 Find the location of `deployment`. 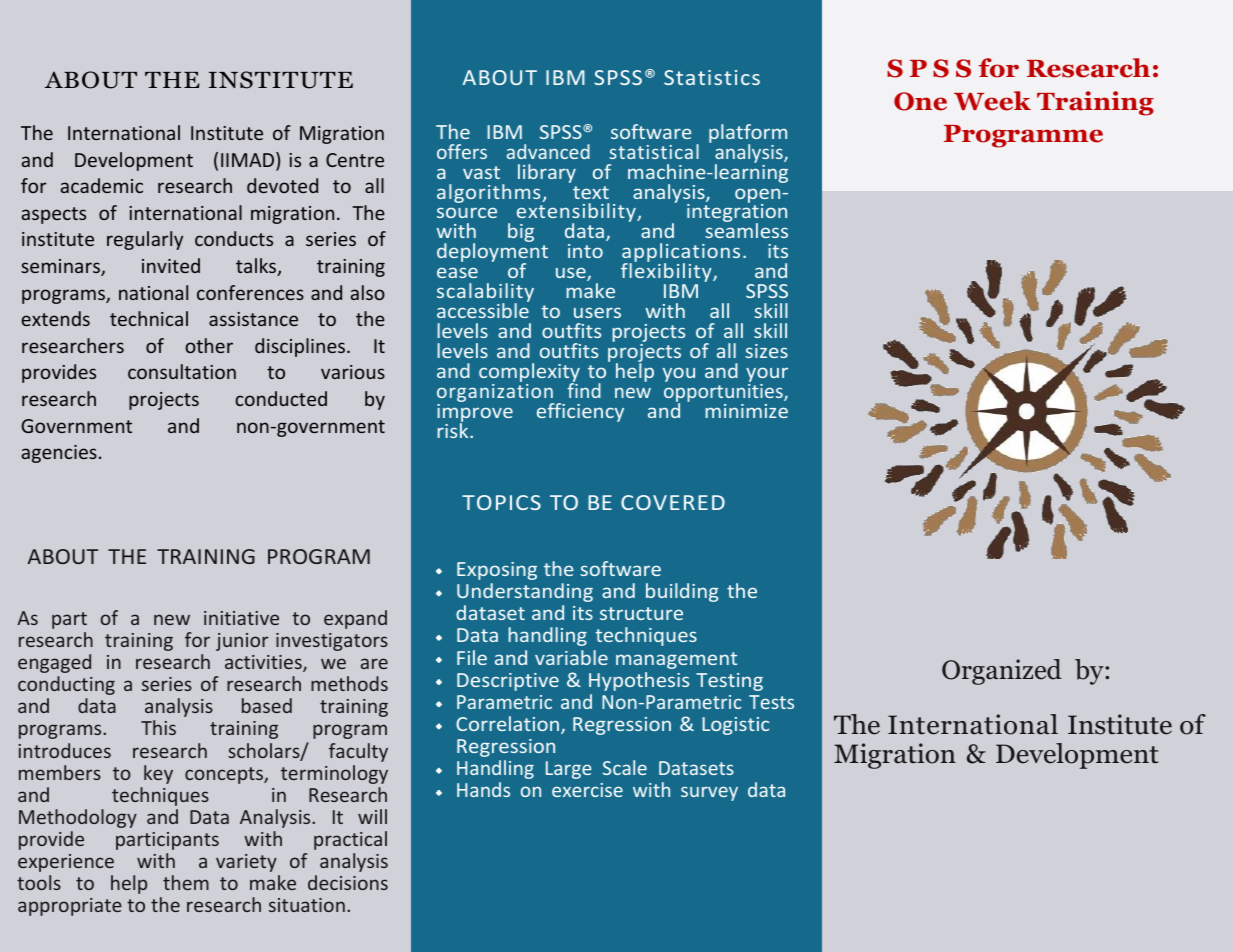

deployment is located at coordinates (492, 253).
